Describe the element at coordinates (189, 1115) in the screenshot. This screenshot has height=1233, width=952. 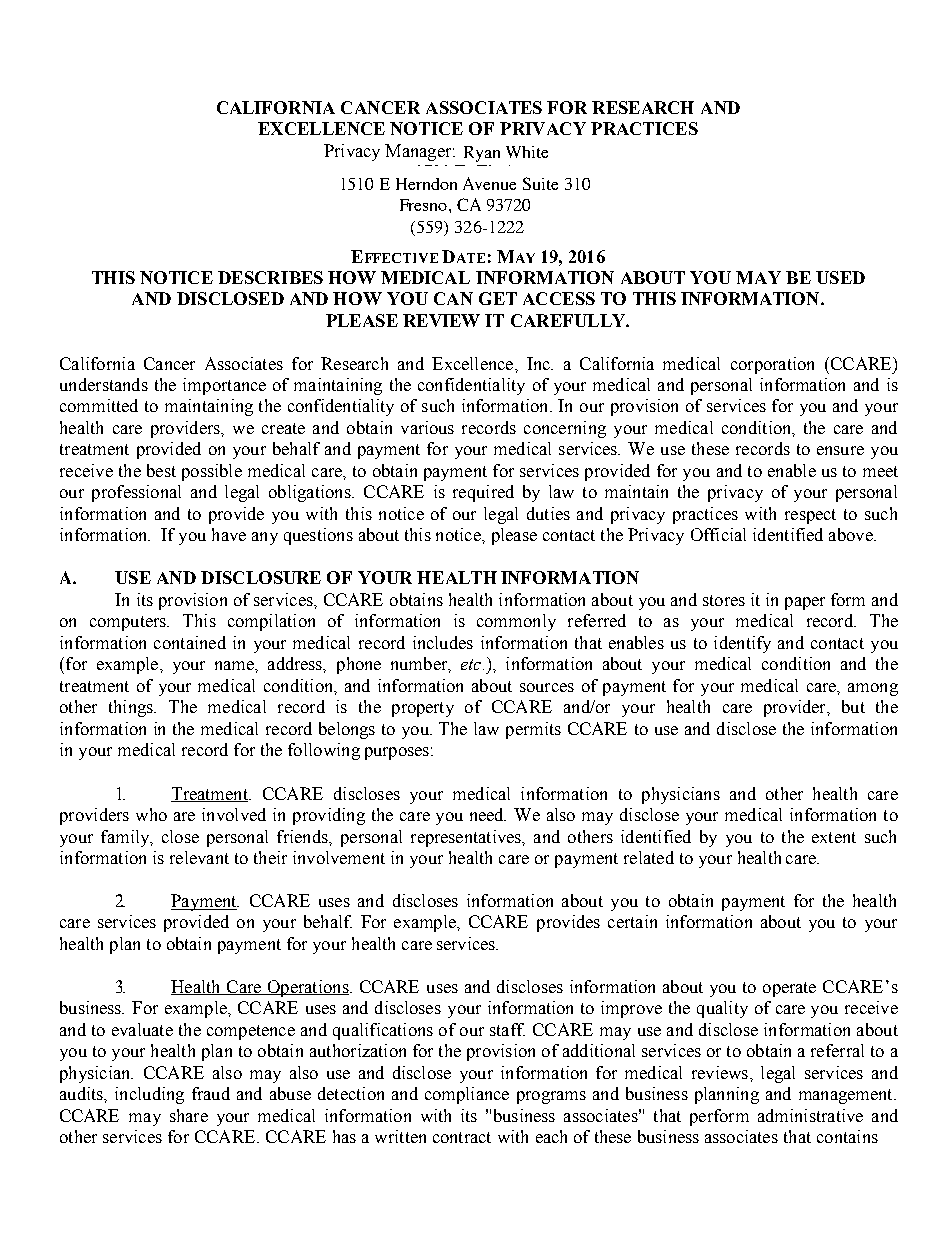
I see `share` at that location.
